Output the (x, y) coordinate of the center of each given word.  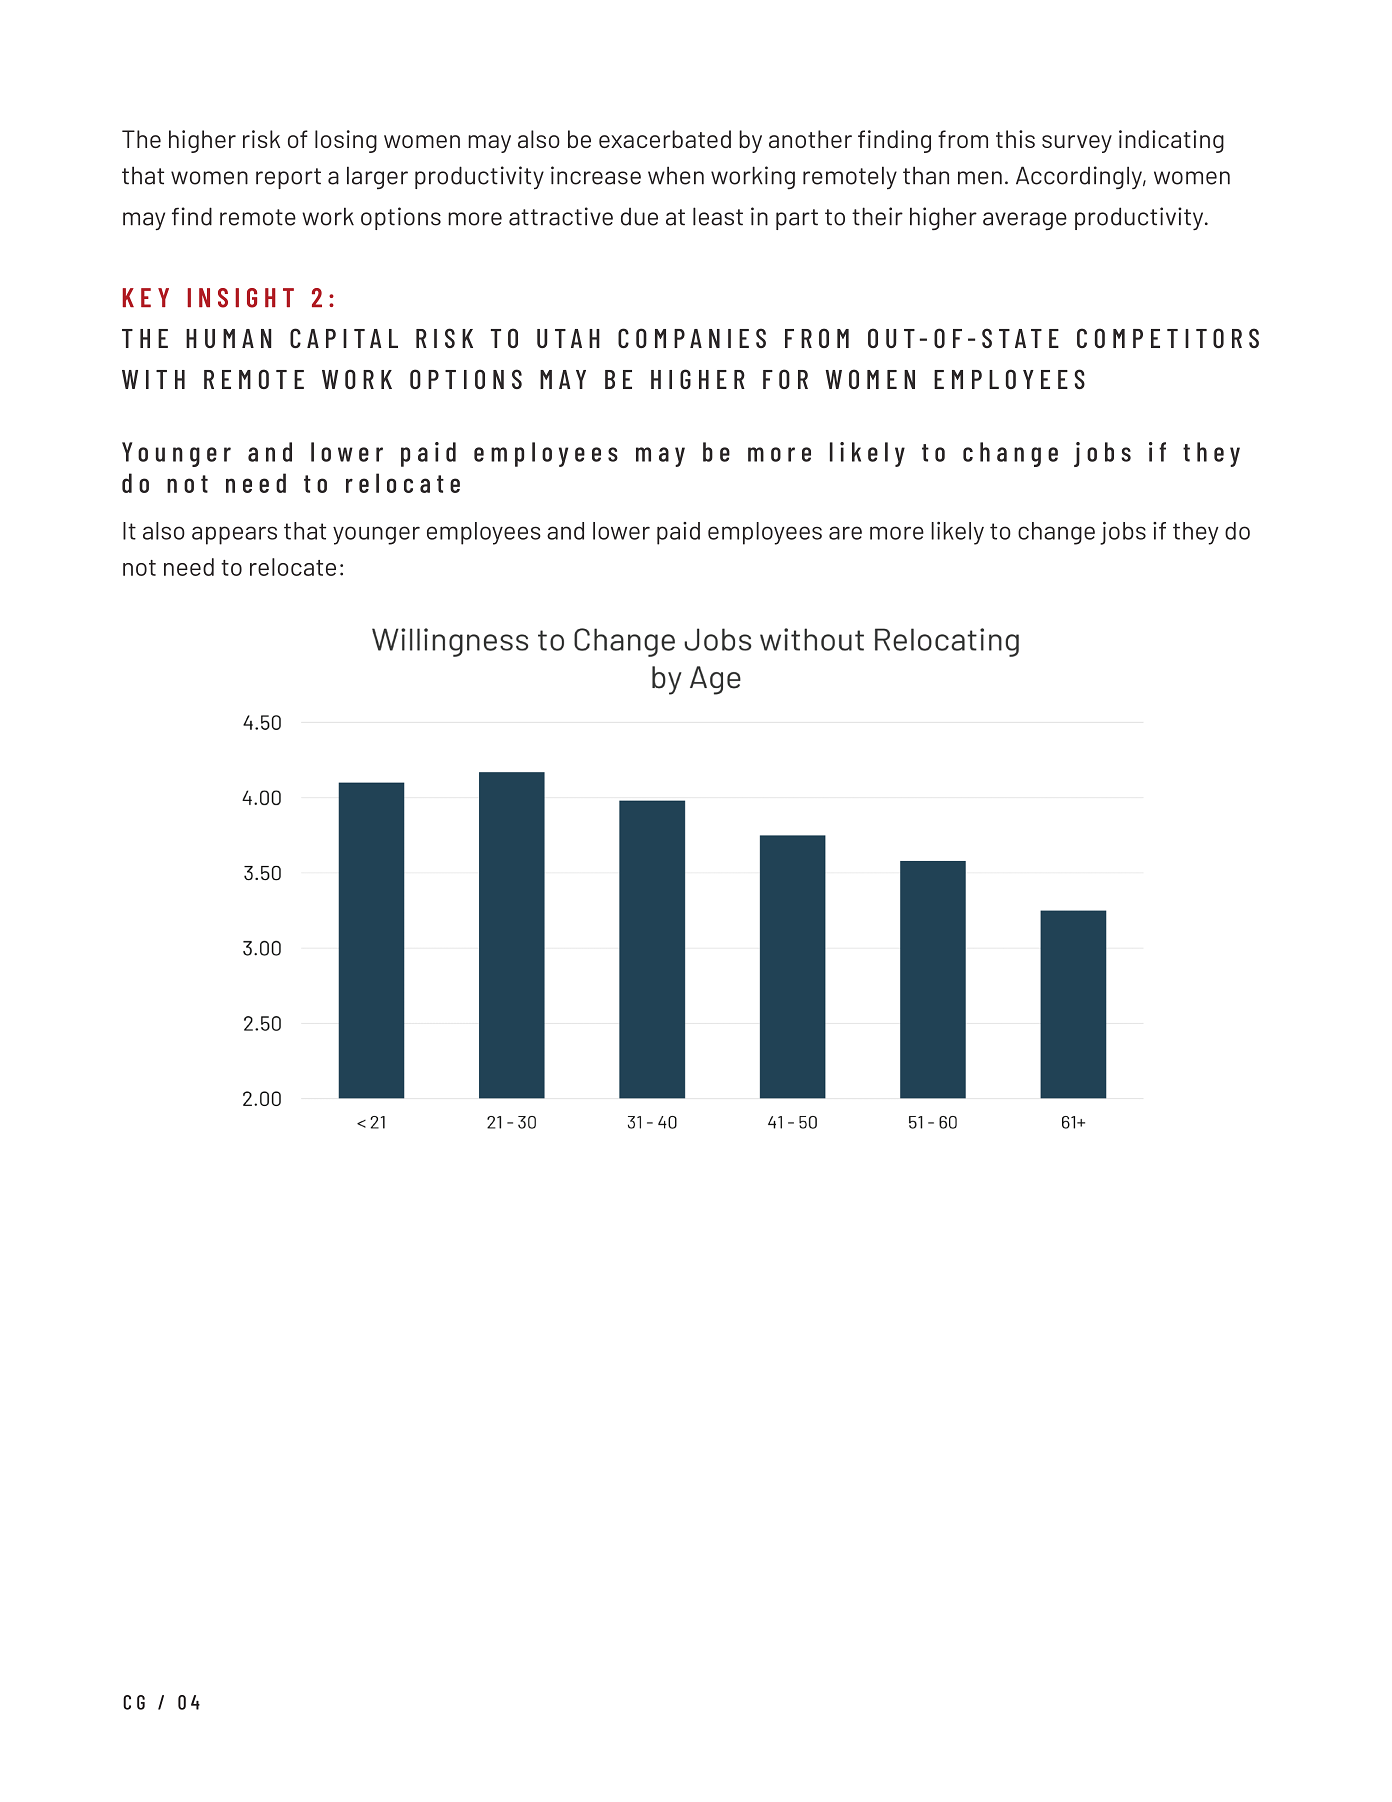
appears (234, 535)
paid (678, 533)
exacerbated (665, 139)
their (877, 216)
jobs (1123, 533)
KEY (145, 297)
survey (1077, 144)
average (1025, 221)
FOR (785, 379)
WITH (153, 379)
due (639, 217)
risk (261, 139)
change (1056, 533)
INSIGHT (240, 298)
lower (621, 531)
